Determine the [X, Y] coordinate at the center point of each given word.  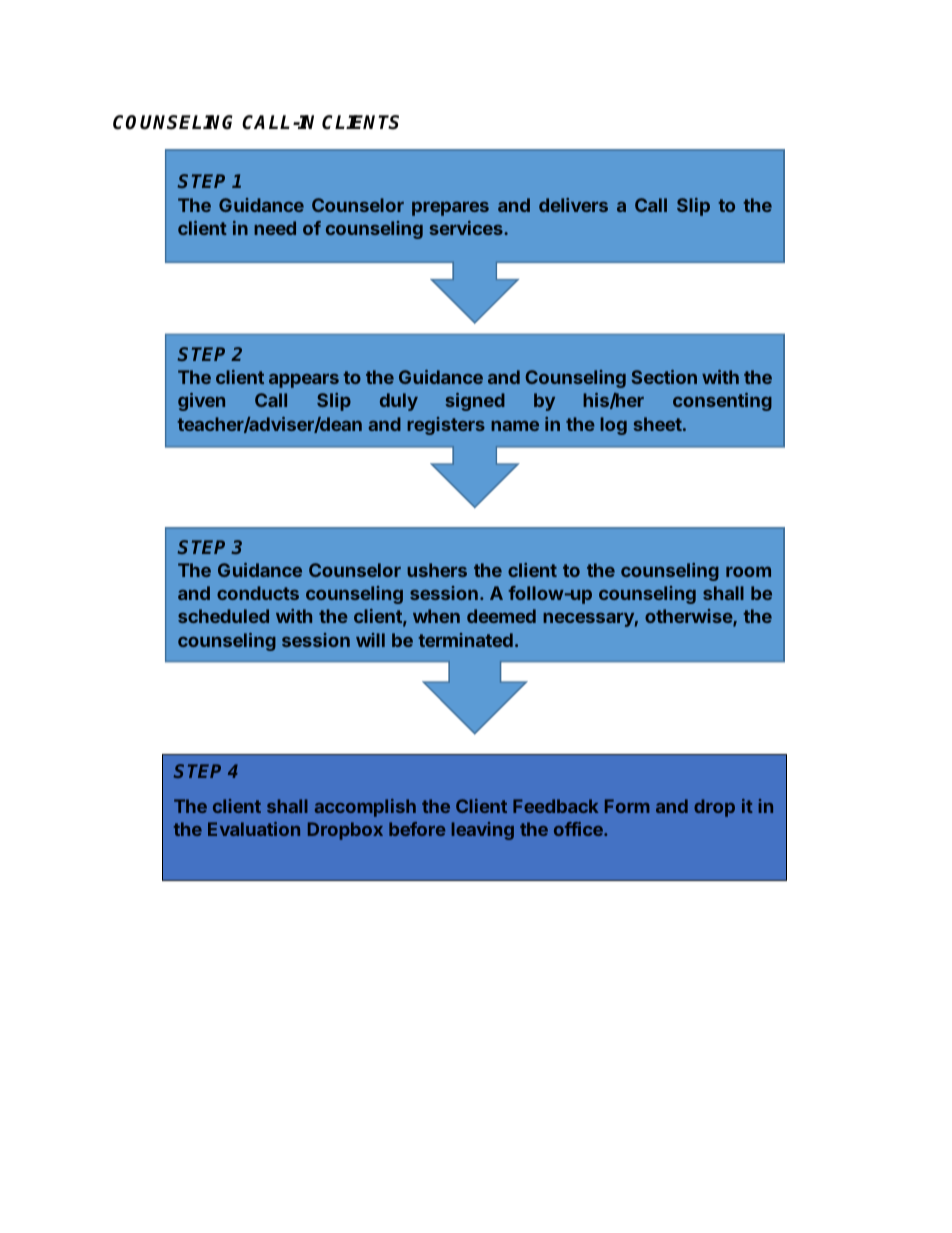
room [748, 572]
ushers [437, 570]
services [467, 228]
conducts [258, 593]
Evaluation [254, 829]
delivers [573, 205]
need [275, 228]
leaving [483, 831]
